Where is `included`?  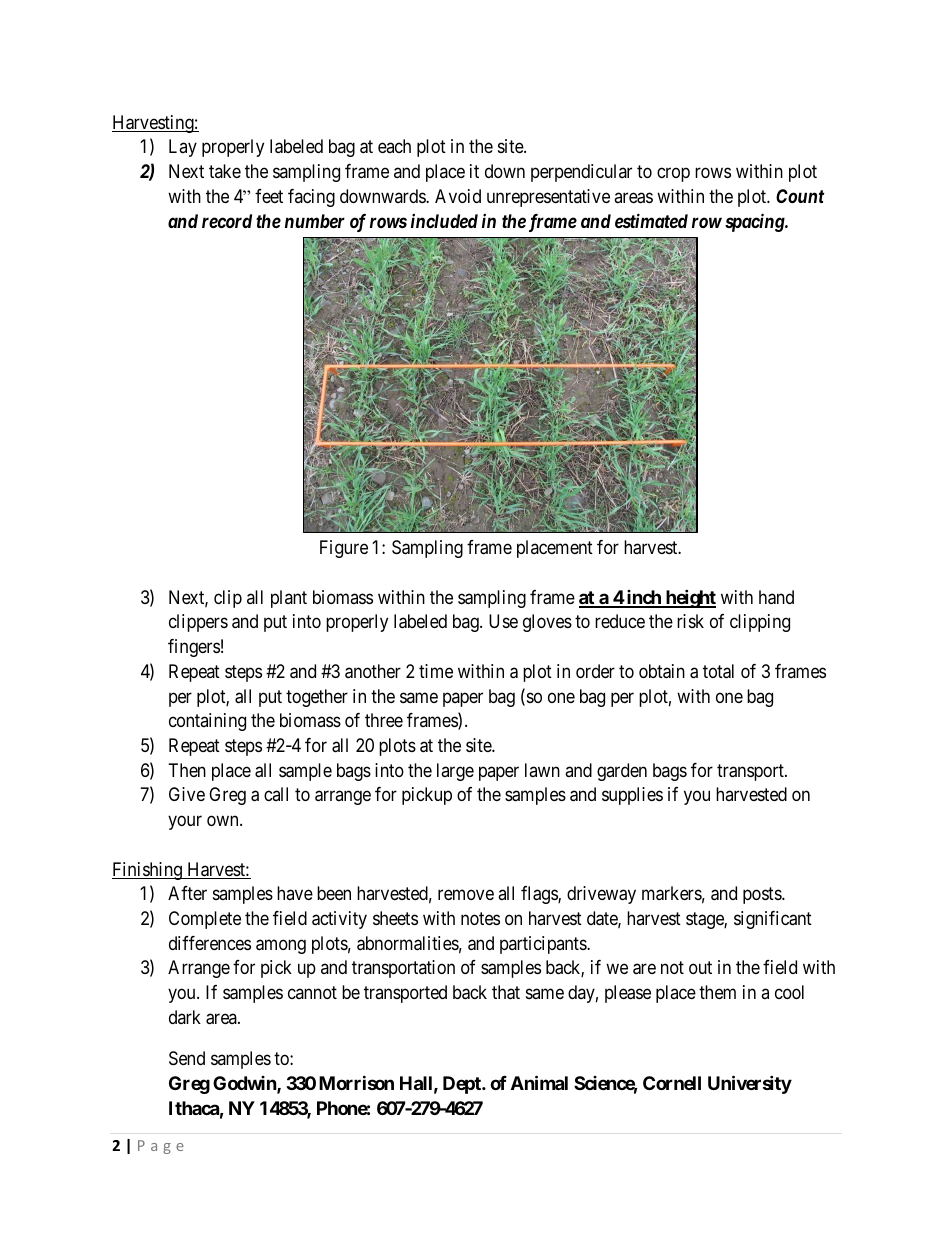
included is located at coordinates (444, 221).
